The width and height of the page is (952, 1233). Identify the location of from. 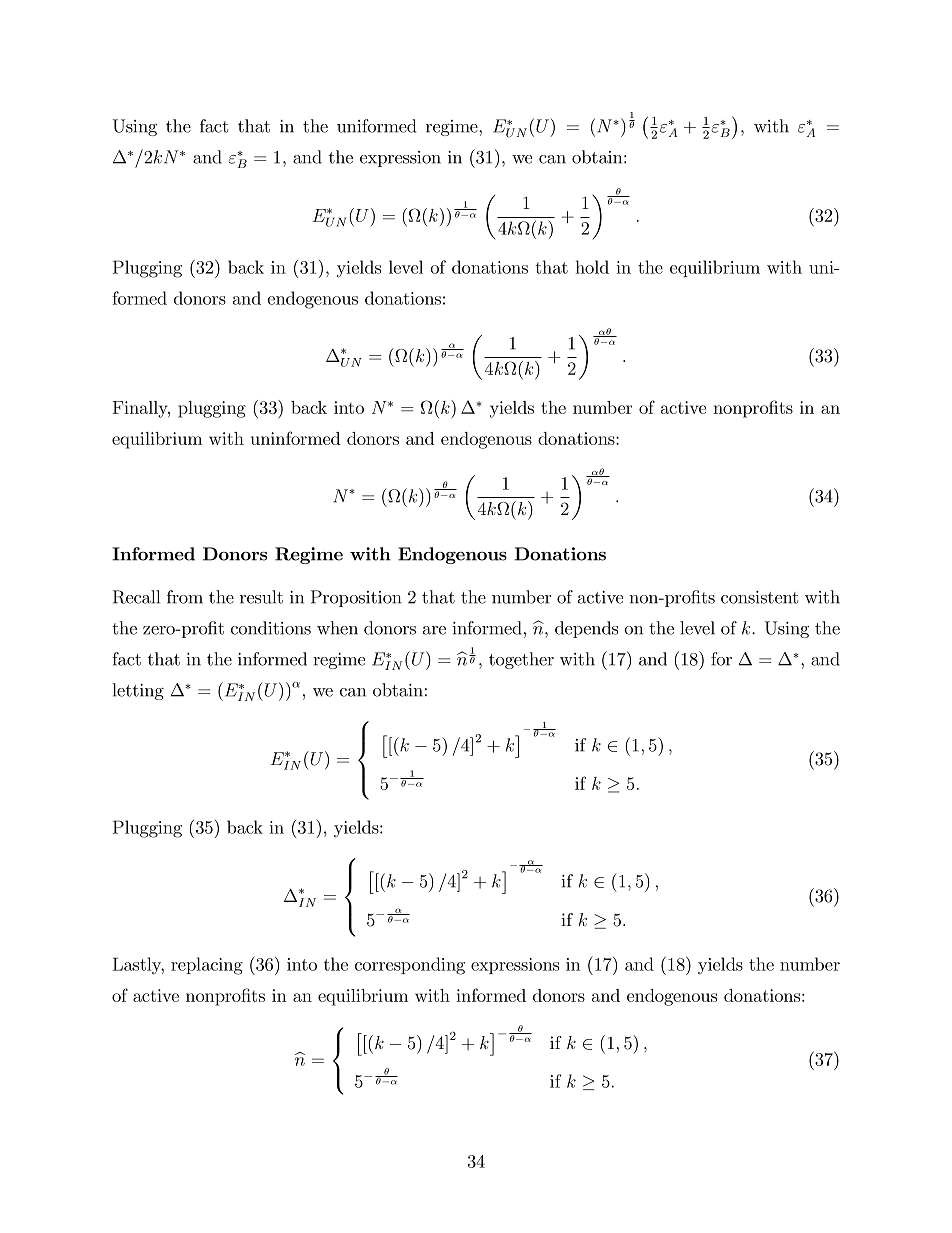
(185, 597).
